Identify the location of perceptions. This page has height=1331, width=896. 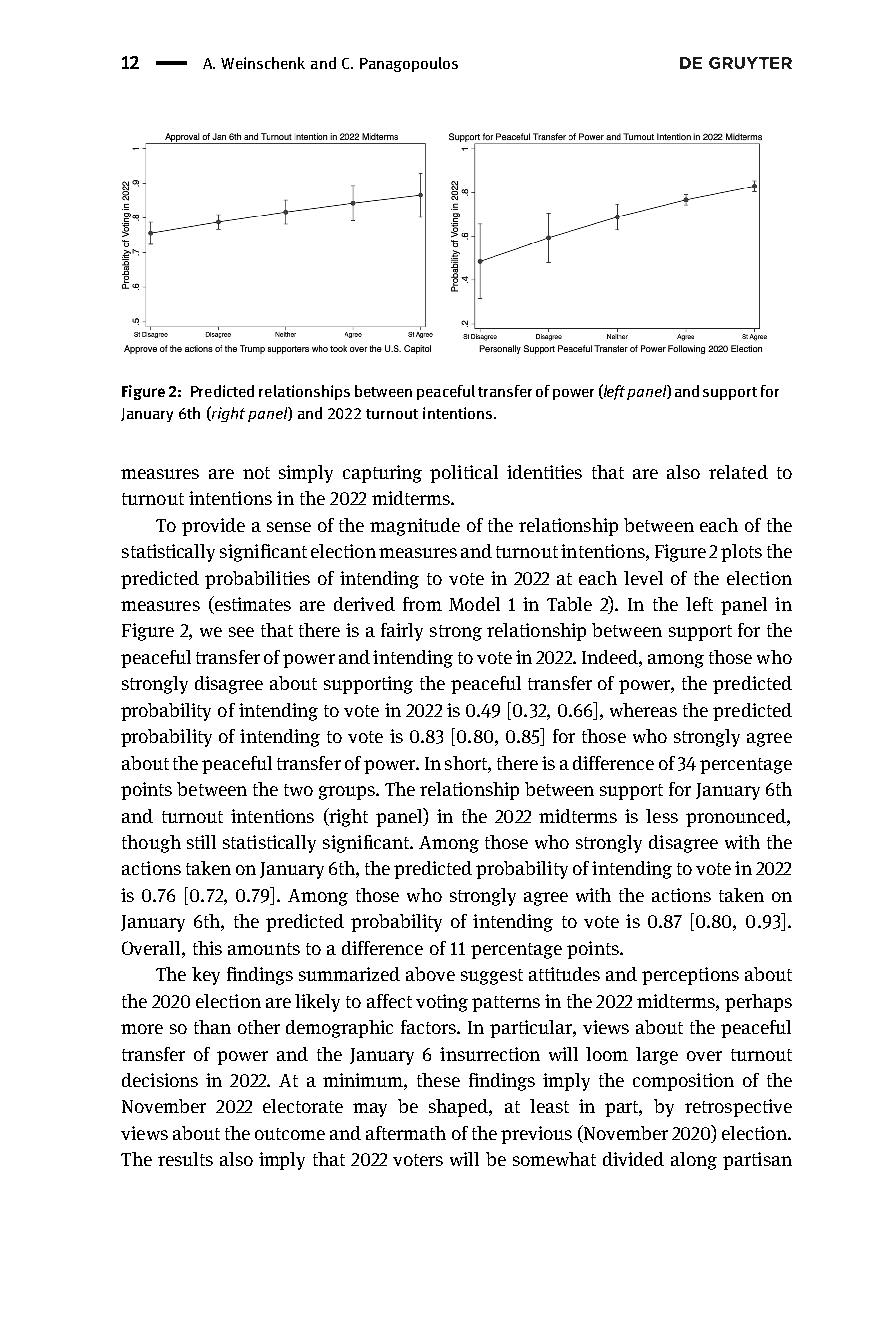
(690, 976).
